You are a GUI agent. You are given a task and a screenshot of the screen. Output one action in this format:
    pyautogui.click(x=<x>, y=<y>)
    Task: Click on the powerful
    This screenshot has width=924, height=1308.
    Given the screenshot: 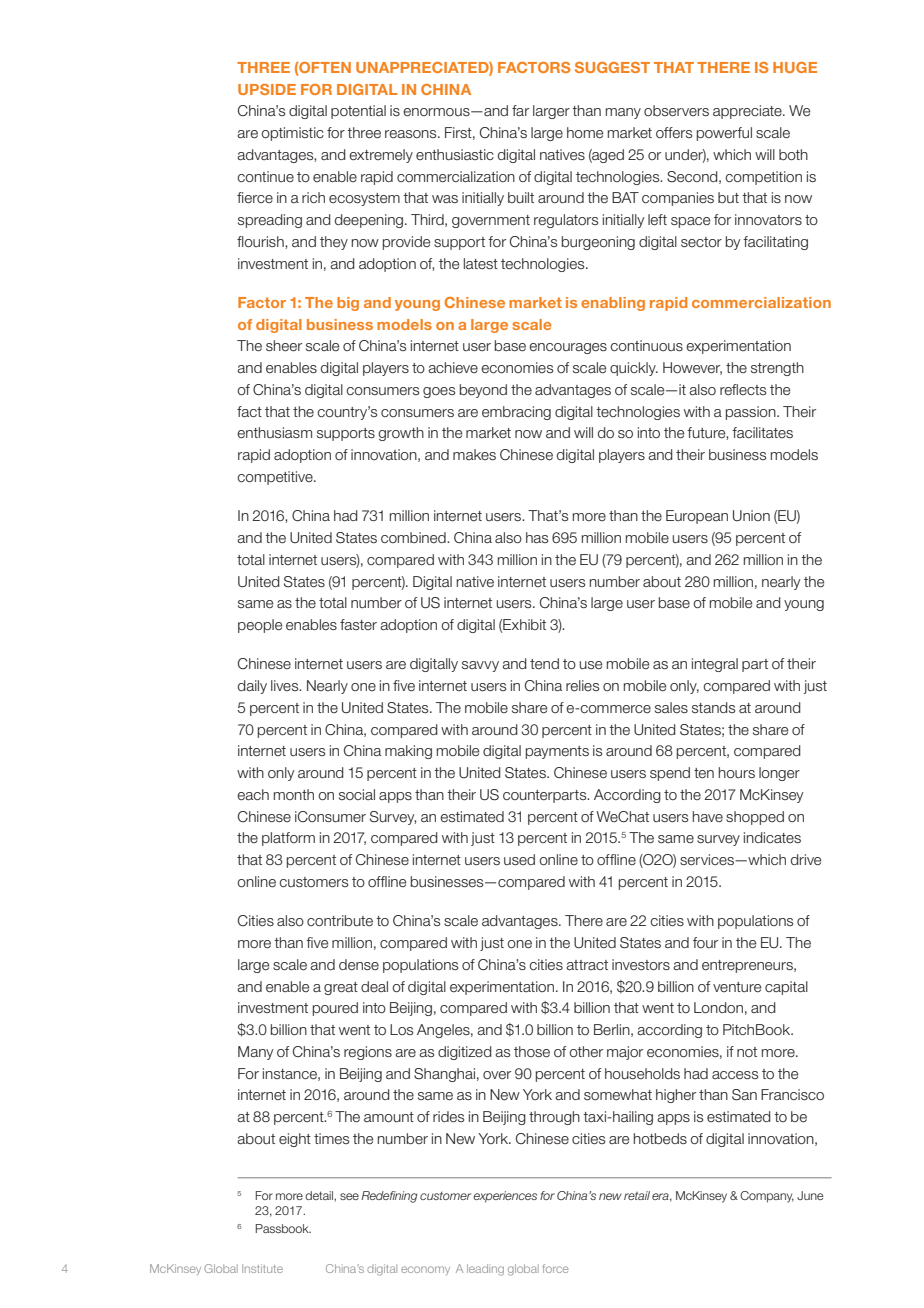 What is the action you would take?
    pyautogui.click(x=724, y=134)
